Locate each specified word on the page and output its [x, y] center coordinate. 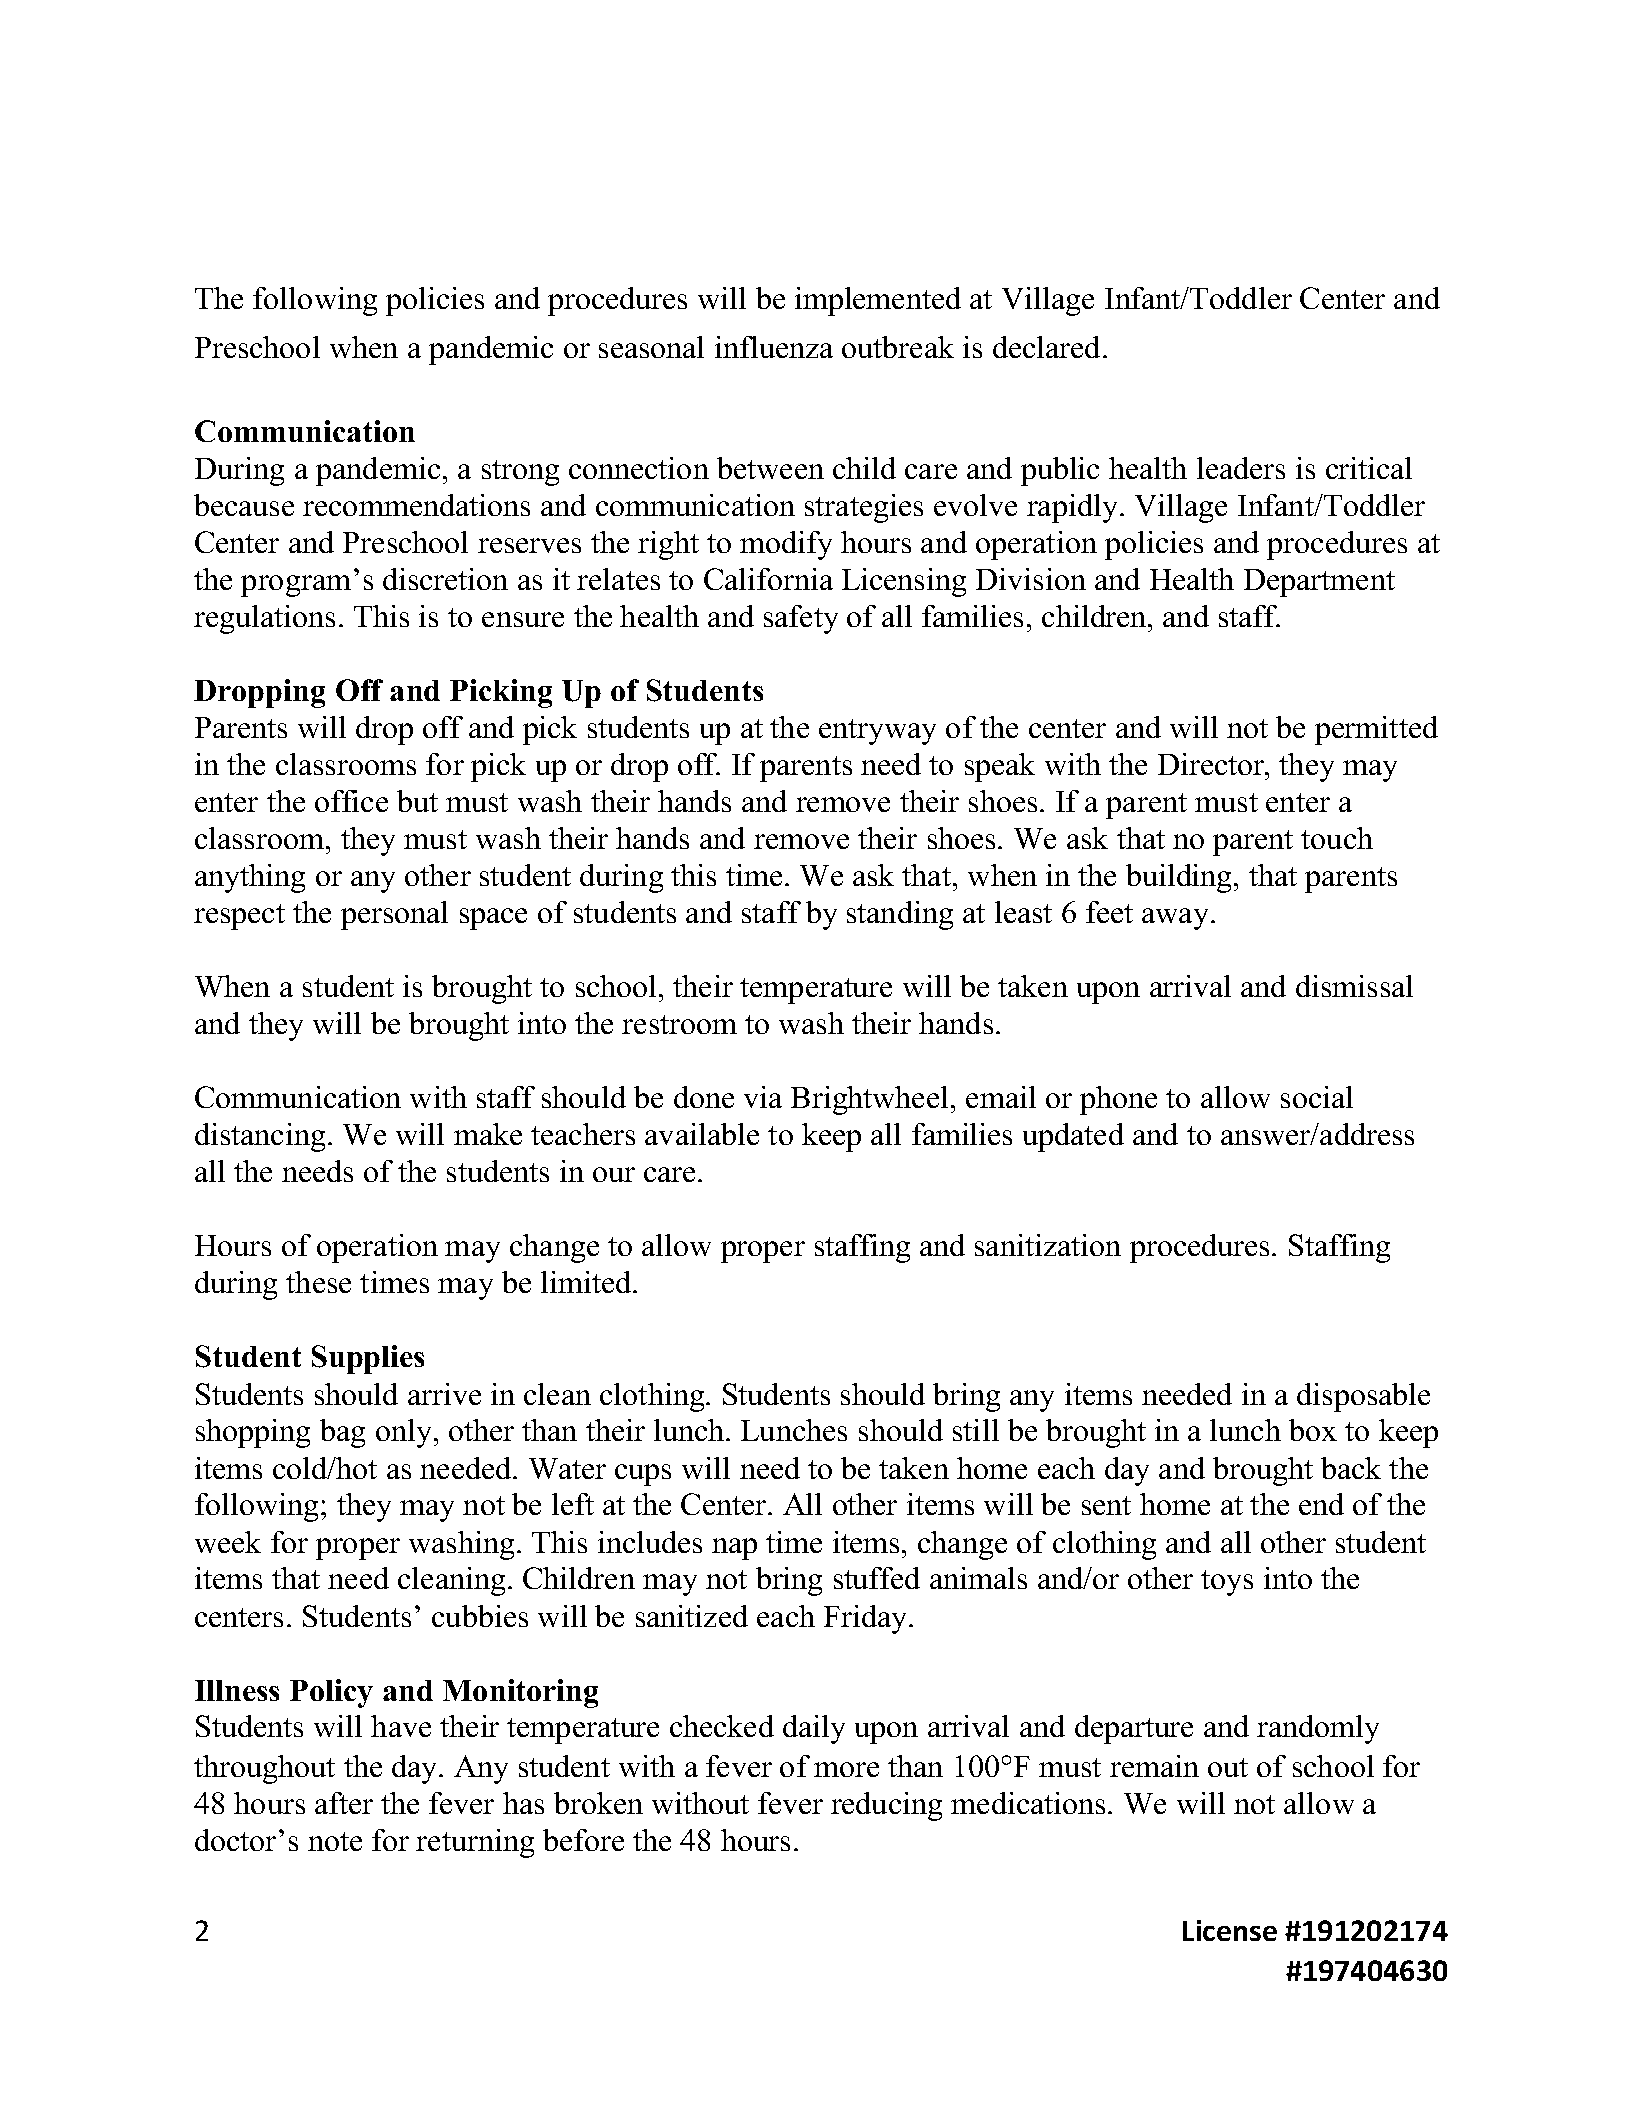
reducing [886, 1806]
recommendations [416, 505]
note [335, 1841]
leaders [1241, 468]
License [1230, 1930]
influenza [774, 347]
